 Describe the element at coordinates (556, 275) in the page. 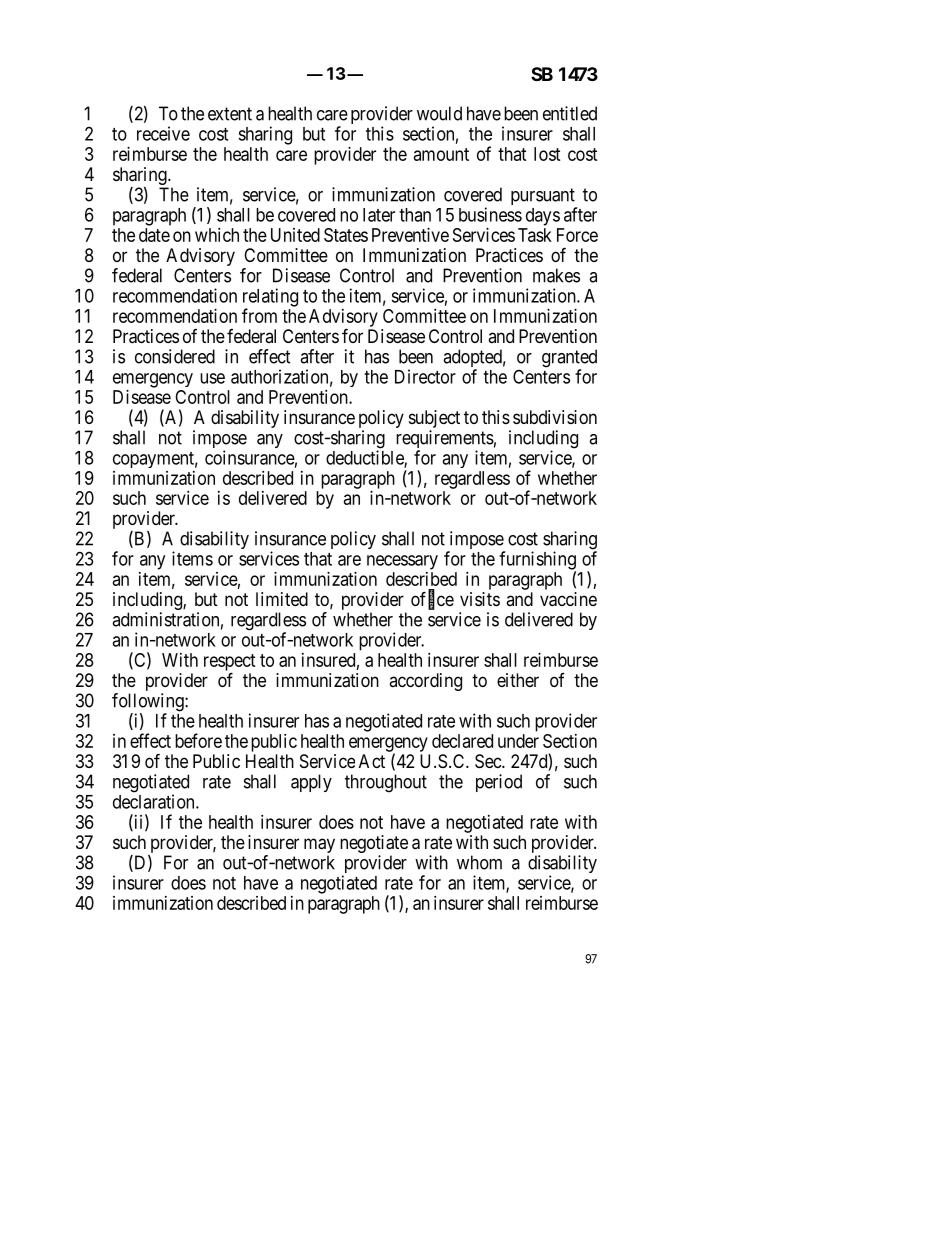

I see `makes` at that location.
